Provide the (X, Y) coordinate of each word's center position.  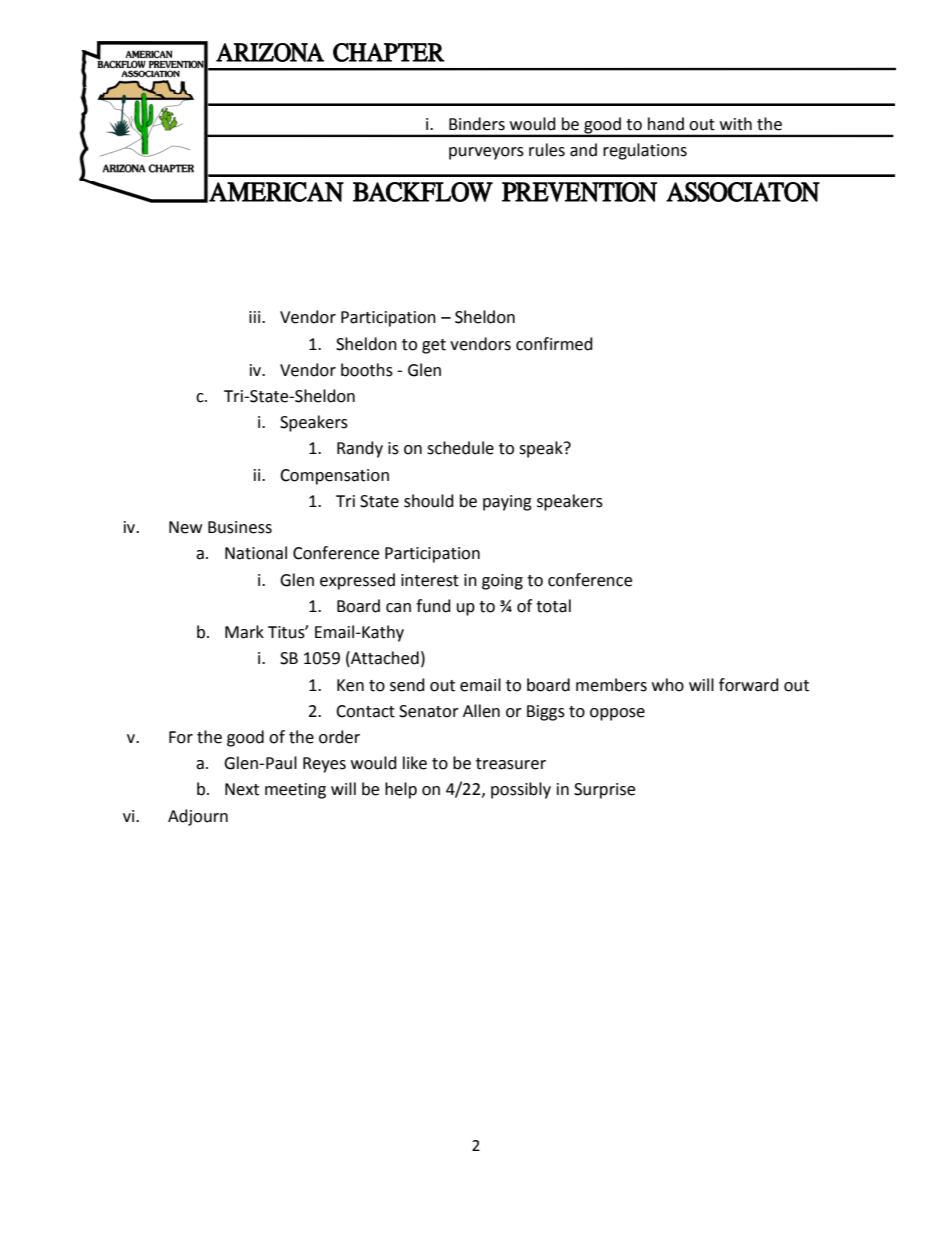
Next (242, 789)
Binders (477, 124)
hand (666, 124)
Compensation (334, 477)
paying (507, 503)
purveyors (486, 153)
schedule (460, 448)
